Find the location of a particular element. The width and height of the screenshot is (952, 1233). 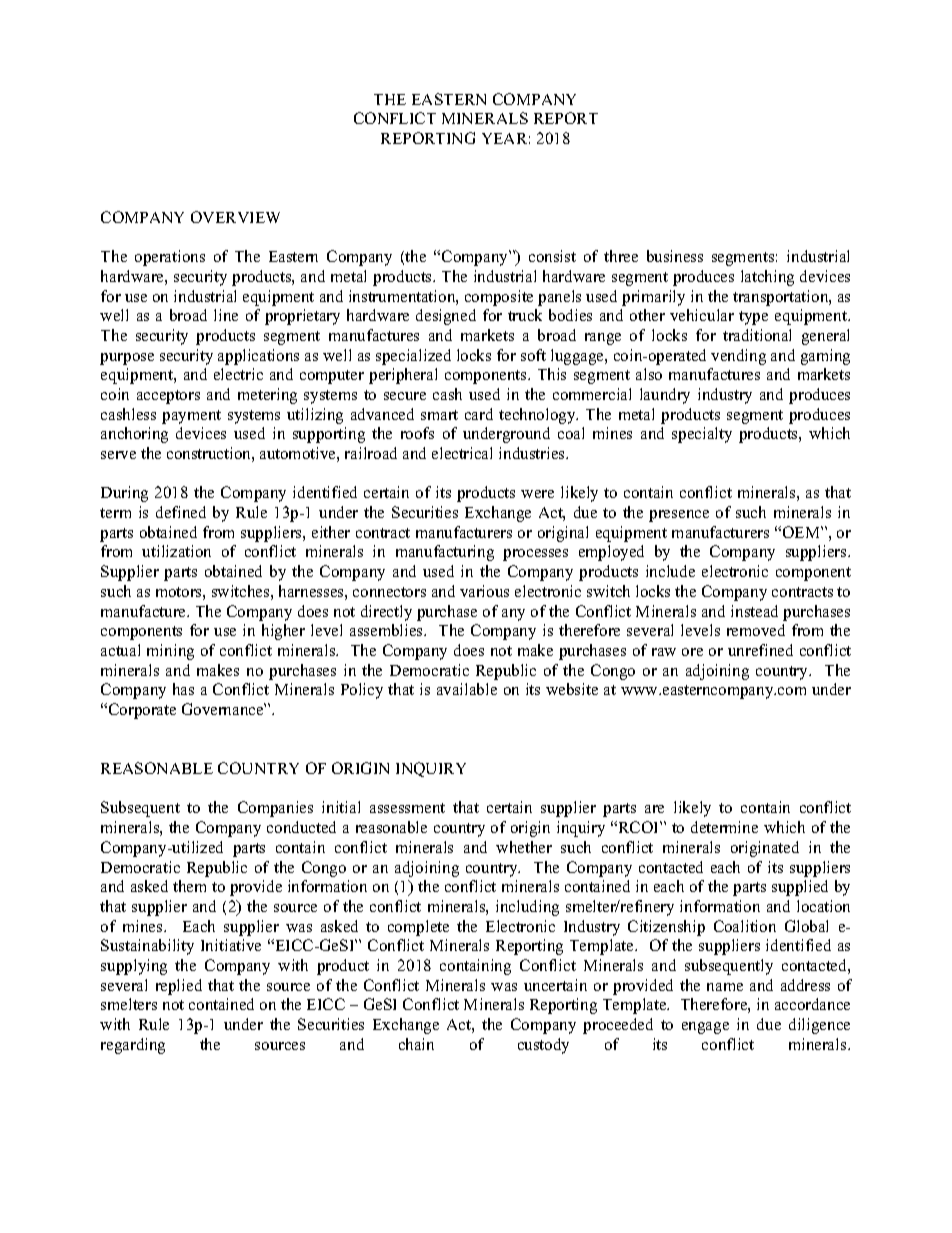

replied is located at coordinates (179, 987).
